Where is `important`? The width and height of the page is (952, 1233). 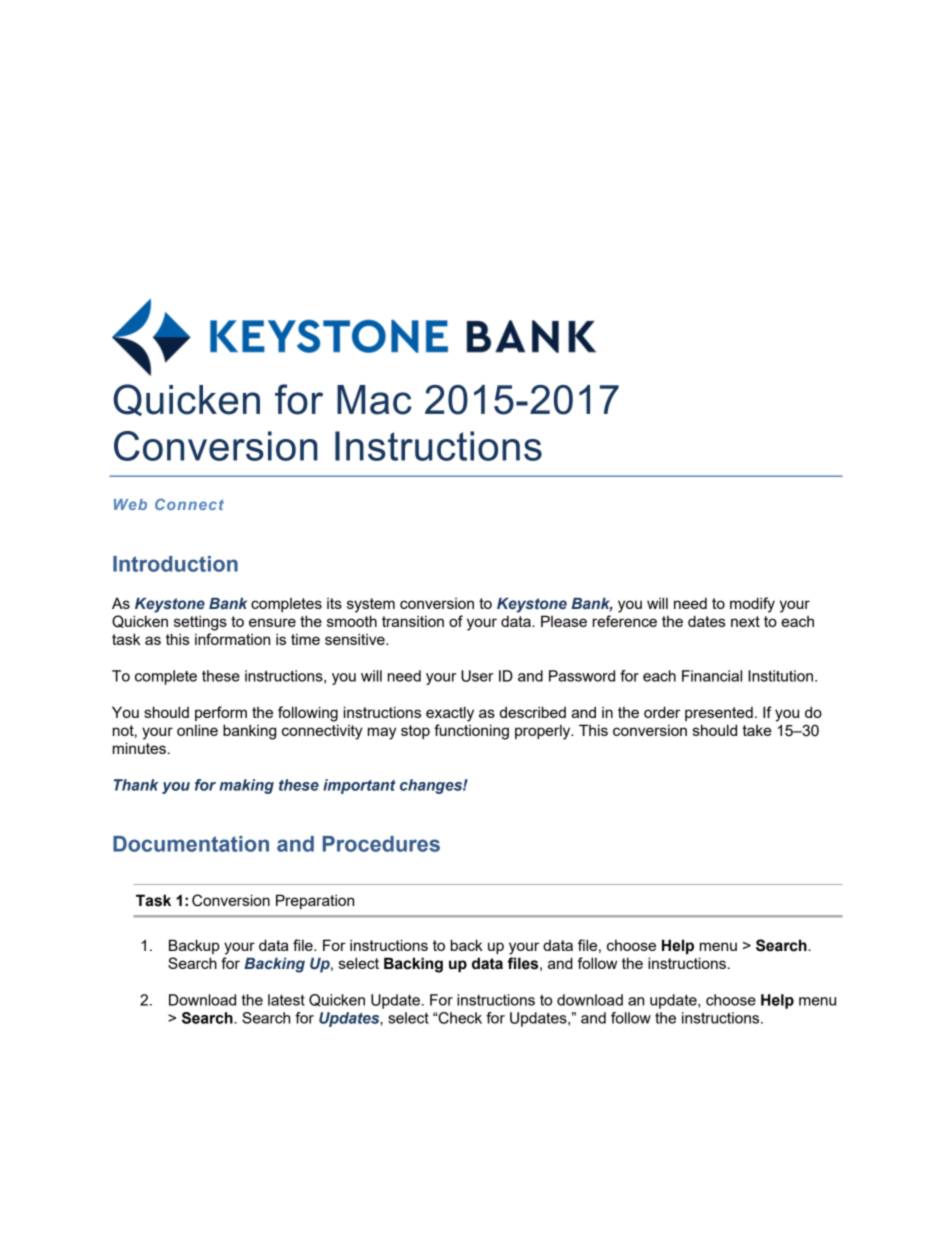 important is located at coordinates (359, 786).
